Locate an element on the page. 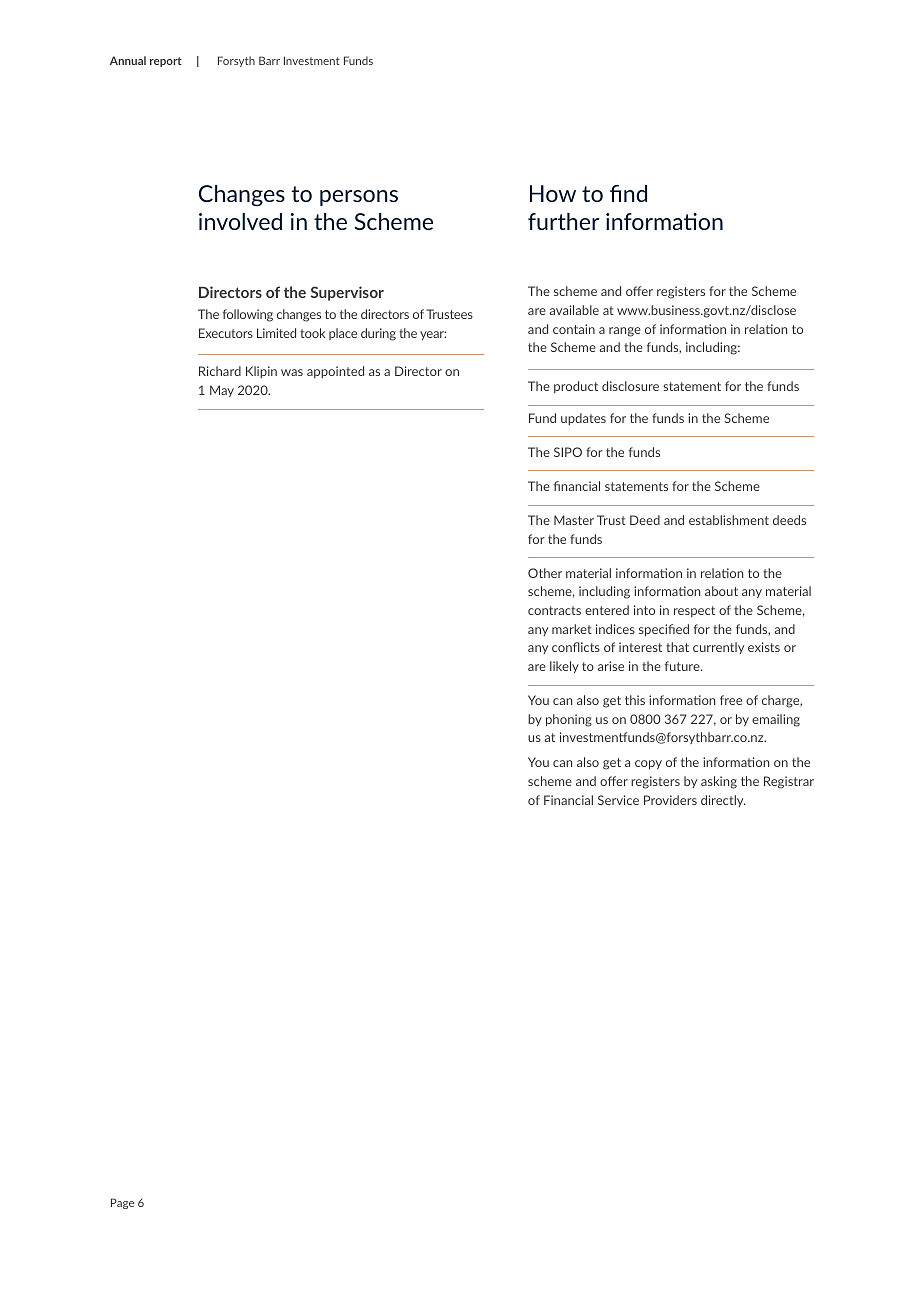 This page has height=1308, width=924. directly is located at coordinates (723, 801).
